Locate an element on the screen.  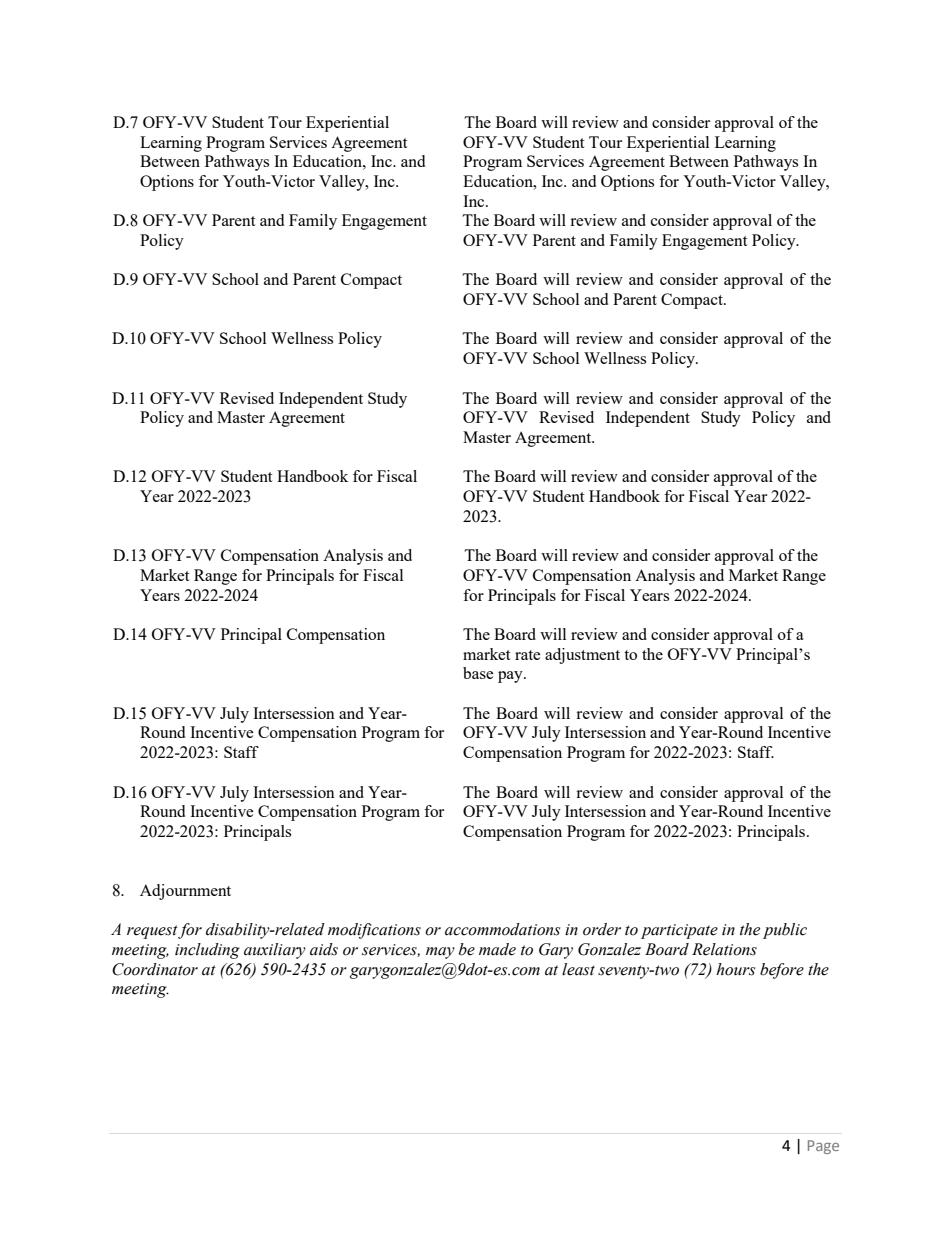
Coordinator is located at coordinates (155, 969).
